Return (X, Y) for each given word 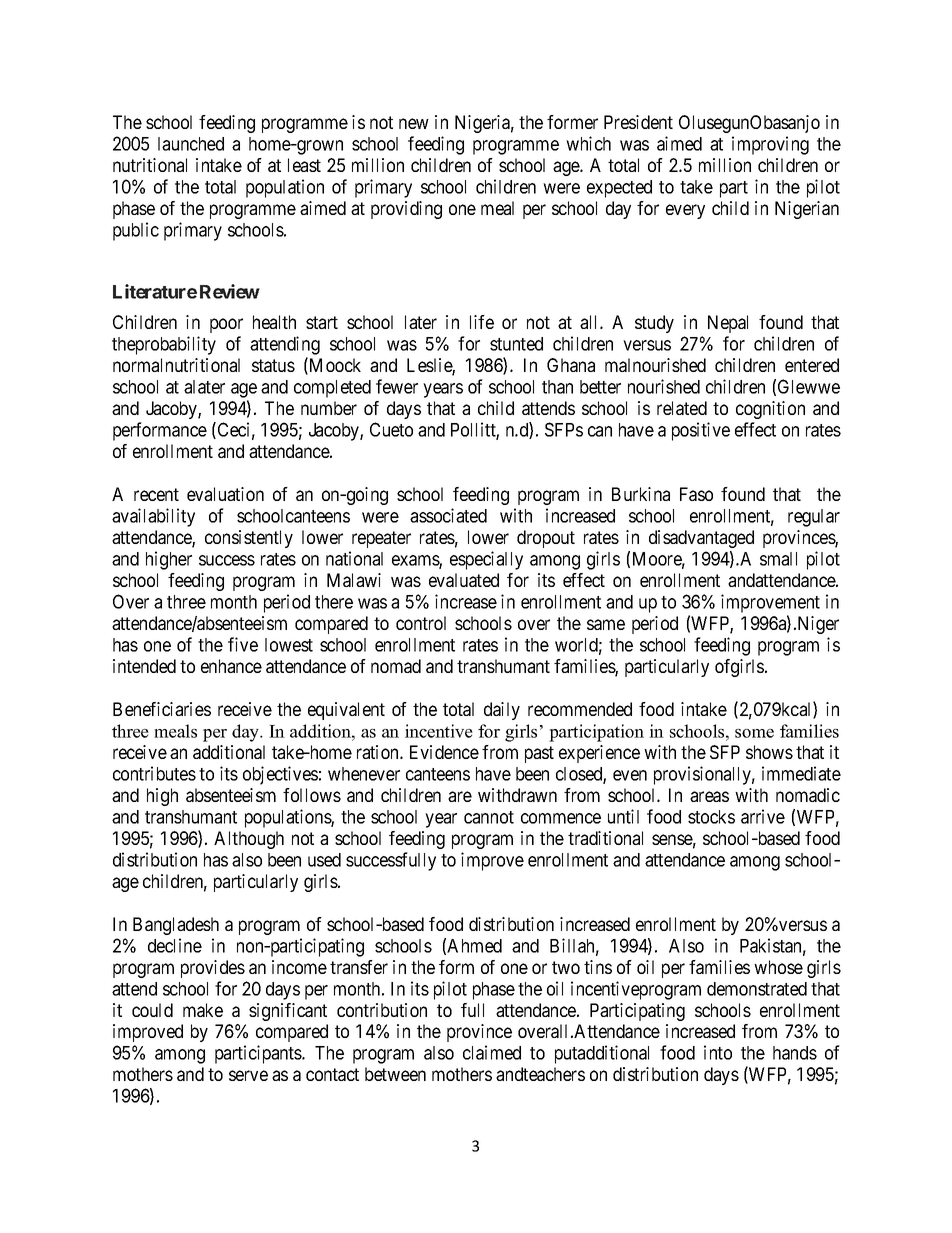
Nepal (728, 324)
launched (191, 144)
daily (502, 711)
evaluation (225, 494)
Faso (696, 494)
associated (448, 515)
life (482, 322)
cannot (489, 817)
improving (770, 145)
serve (248, 1075)
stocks (711, 817)
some (754, 733)
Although (249, 840)
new (414, 123)
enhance (231, 666)
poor (226, 325)
